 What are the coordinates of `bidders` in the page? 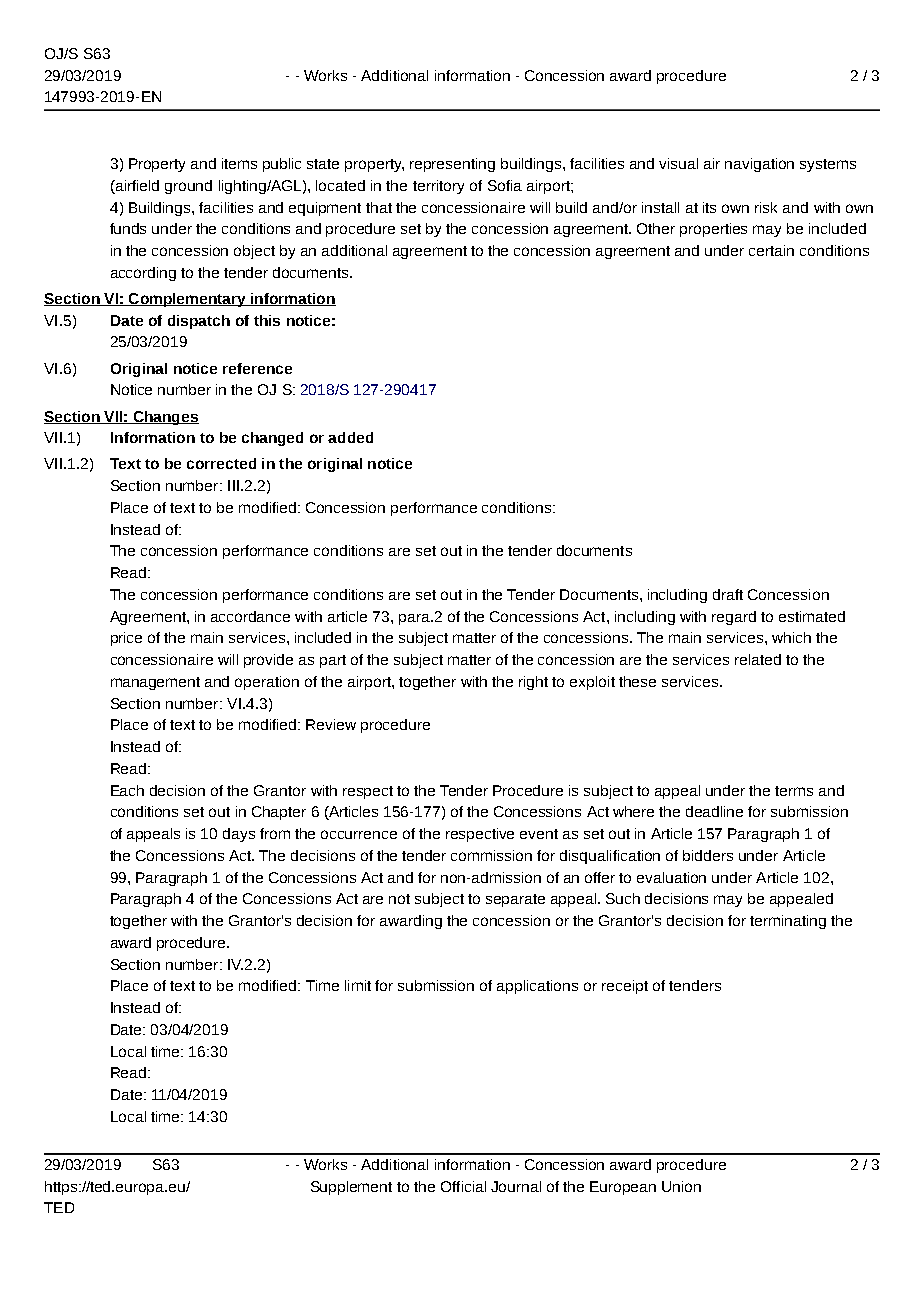 It's located at (708, 855).
